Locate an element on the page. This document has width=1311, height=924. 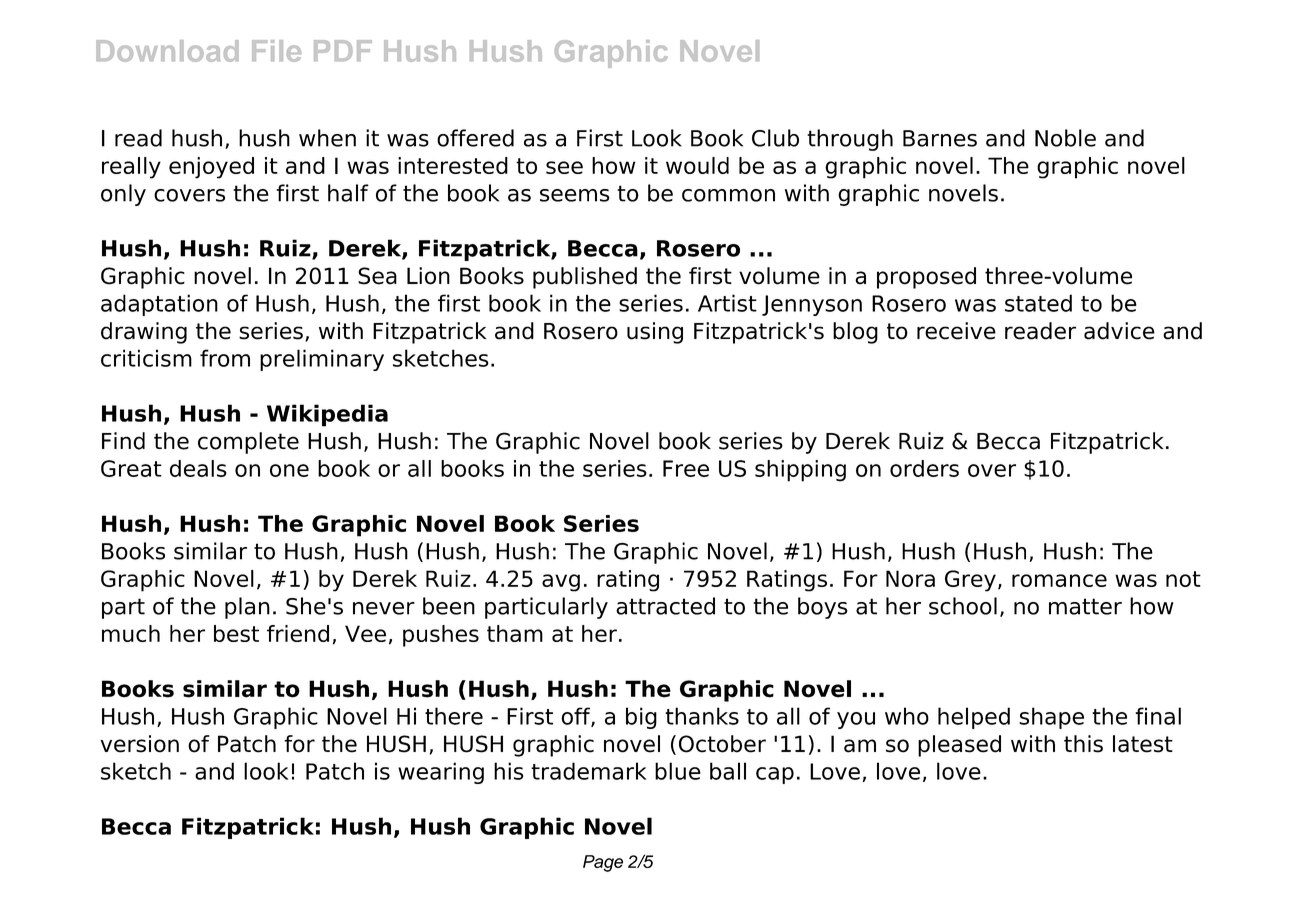
Noble is located at coordinates (1065, 138).
